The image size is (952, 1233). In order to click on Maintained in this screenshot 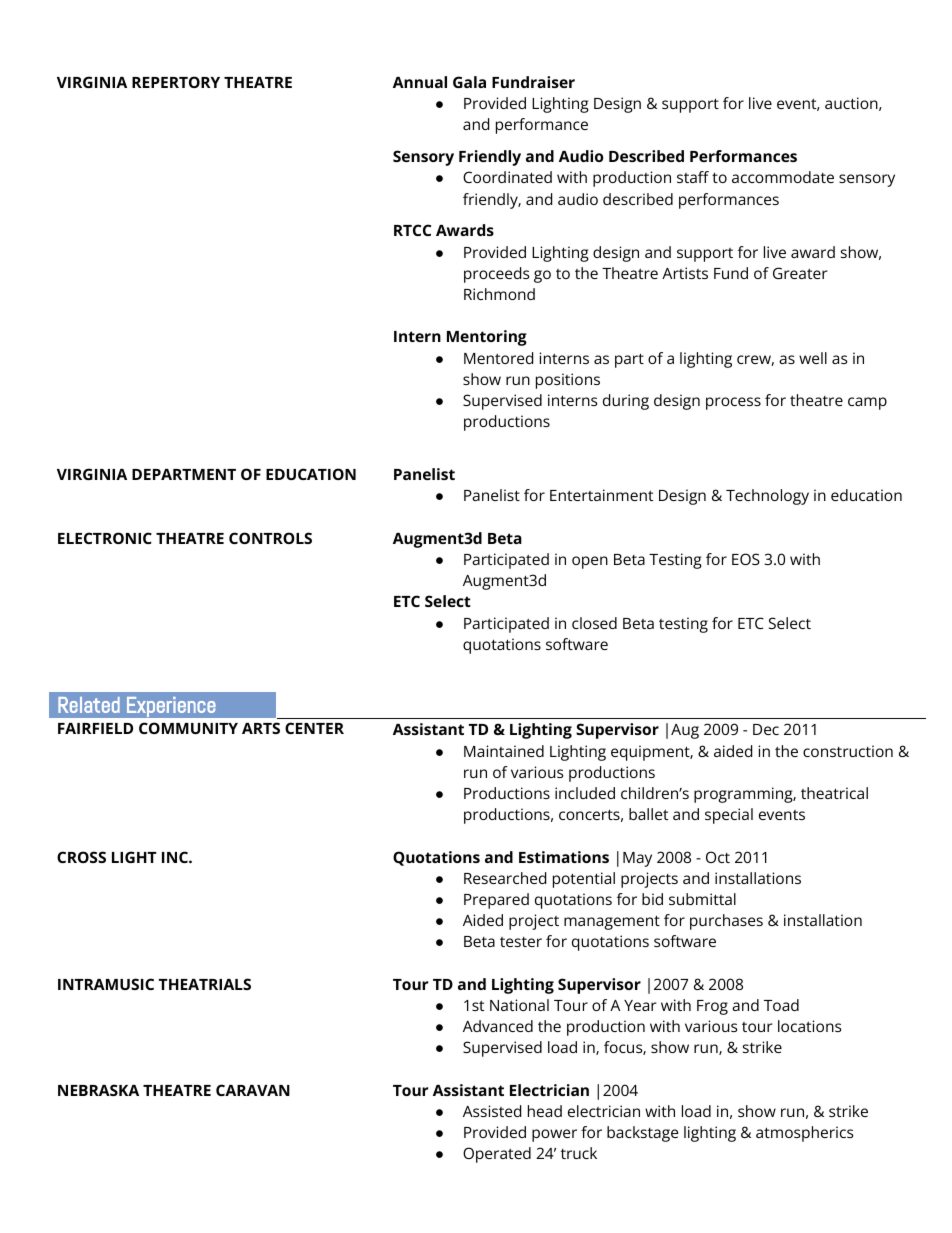, I will do `click(504, 751)`.
